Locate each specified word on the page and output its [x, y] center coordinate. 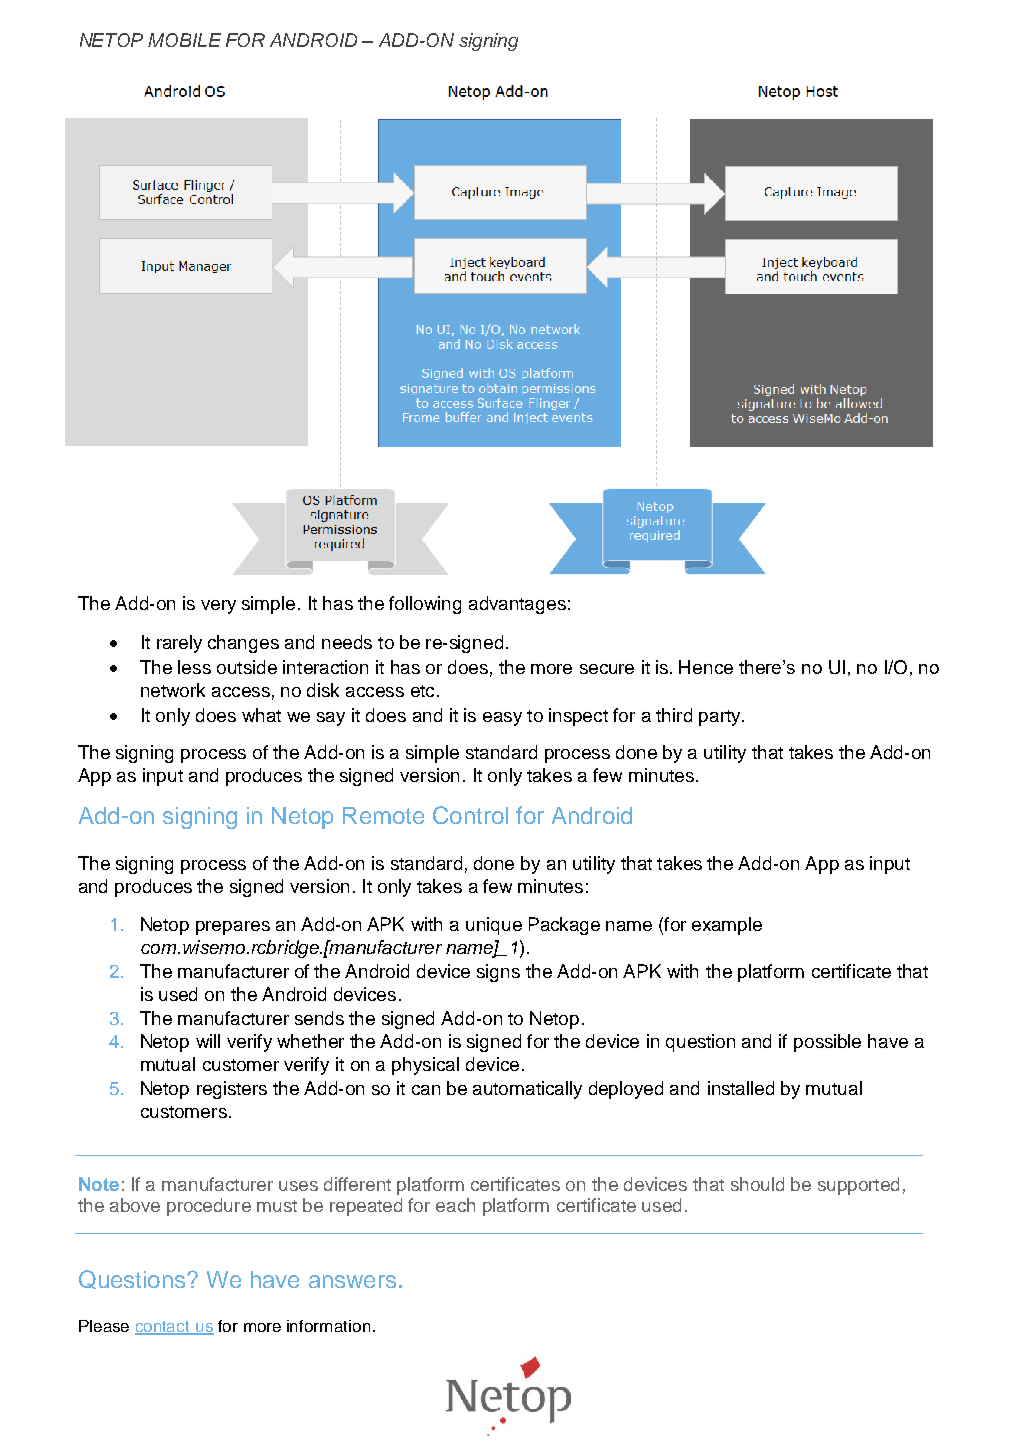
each [455, 1205]
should [757, 1184]
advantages [517, 605]
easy [502, 719]
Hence [706, 667]
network [173, 690]
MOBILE [184, 40]
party [721, 718]
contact [163, 1327]
